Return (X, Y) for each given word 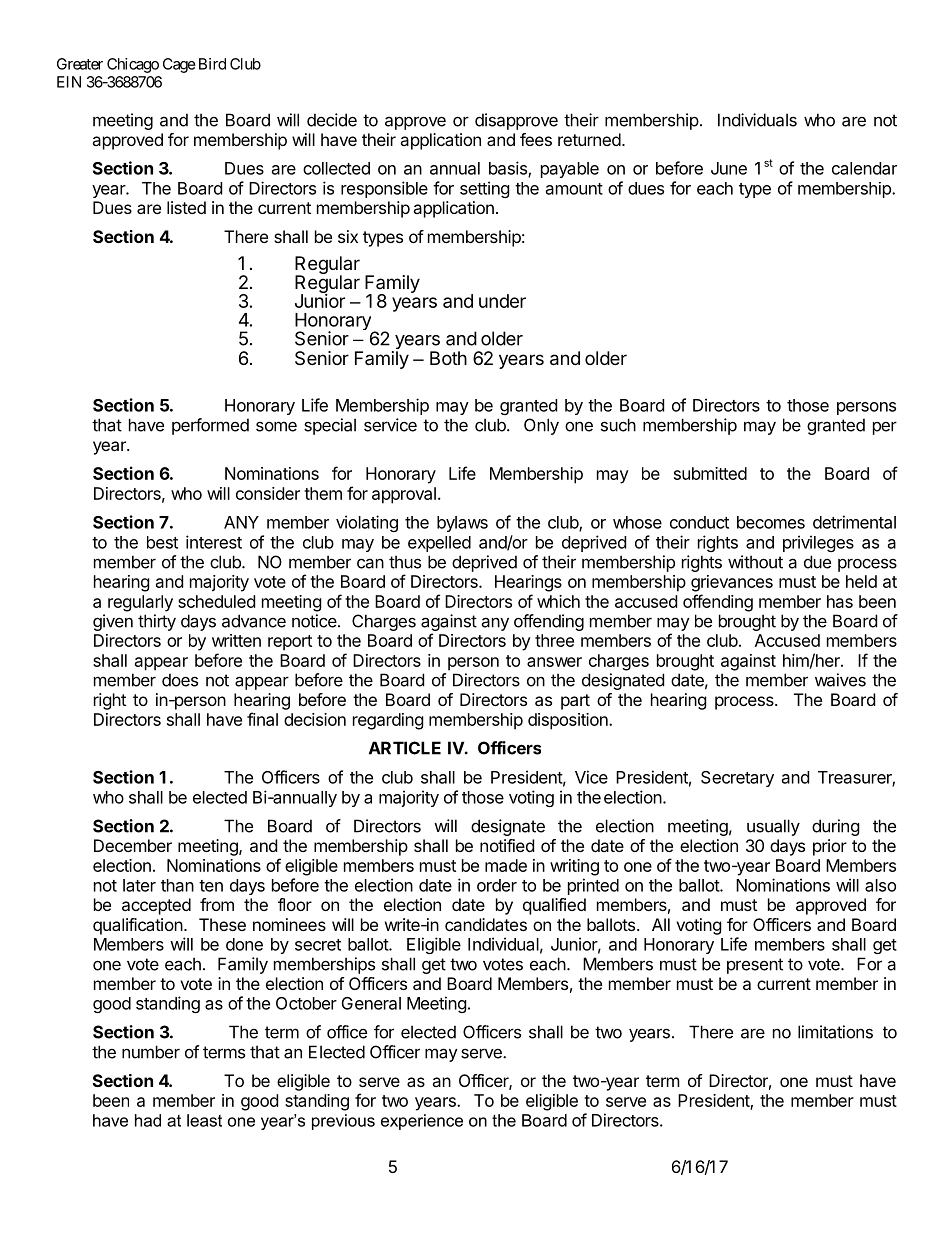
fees (536, 139)
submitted (710, 473)
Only (541, 426)
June (729, 168)
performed (210, 426)
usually (773, 827)
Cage (179, 65)
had (148, 1120)
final (262, 719)
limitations (835, 1032)
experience (422, 1122)
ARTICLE (405, 748)
